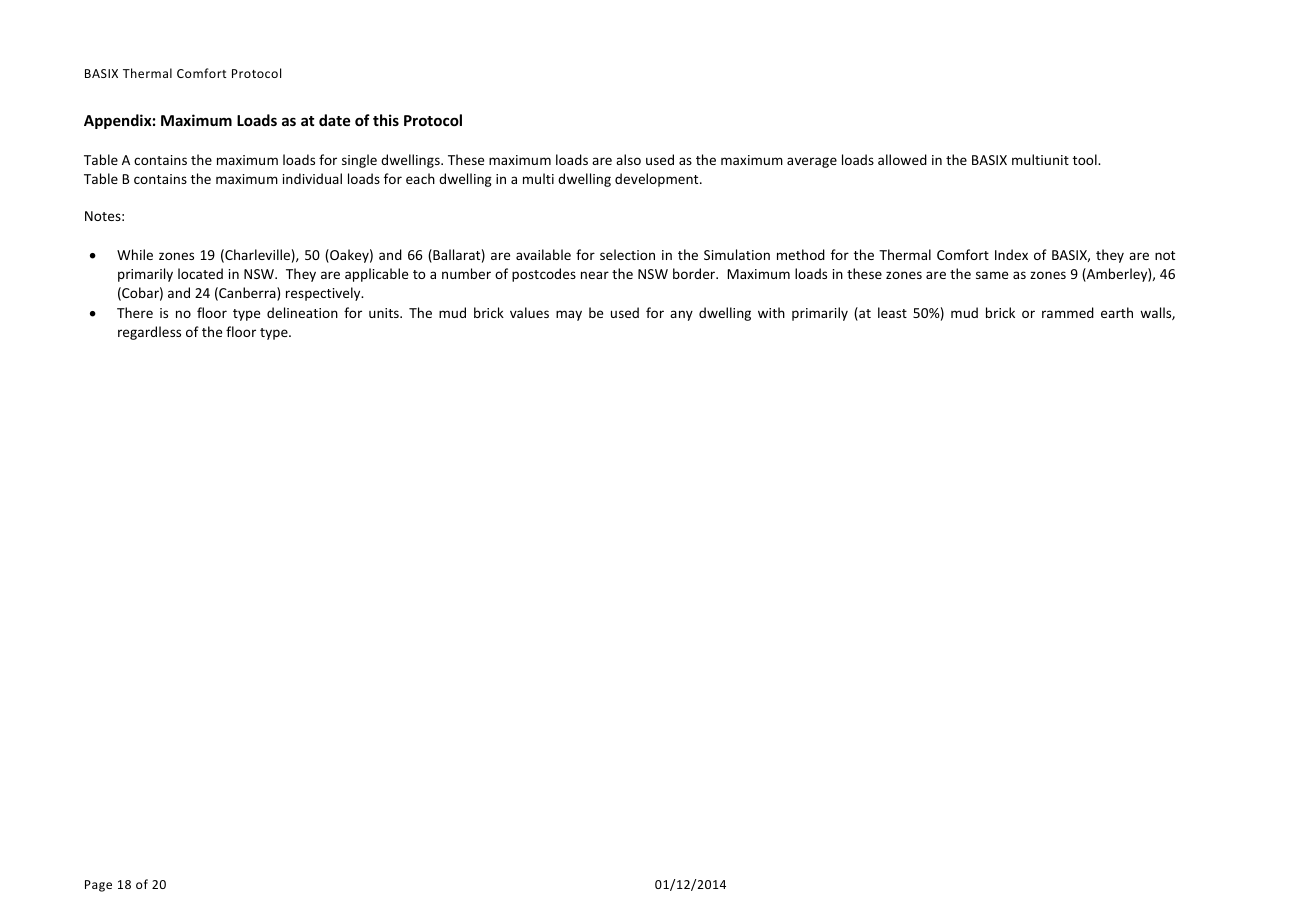  What do you see at coordinates (98, 886) in the image?
I see `Page` at bounding box center [98, 886].
